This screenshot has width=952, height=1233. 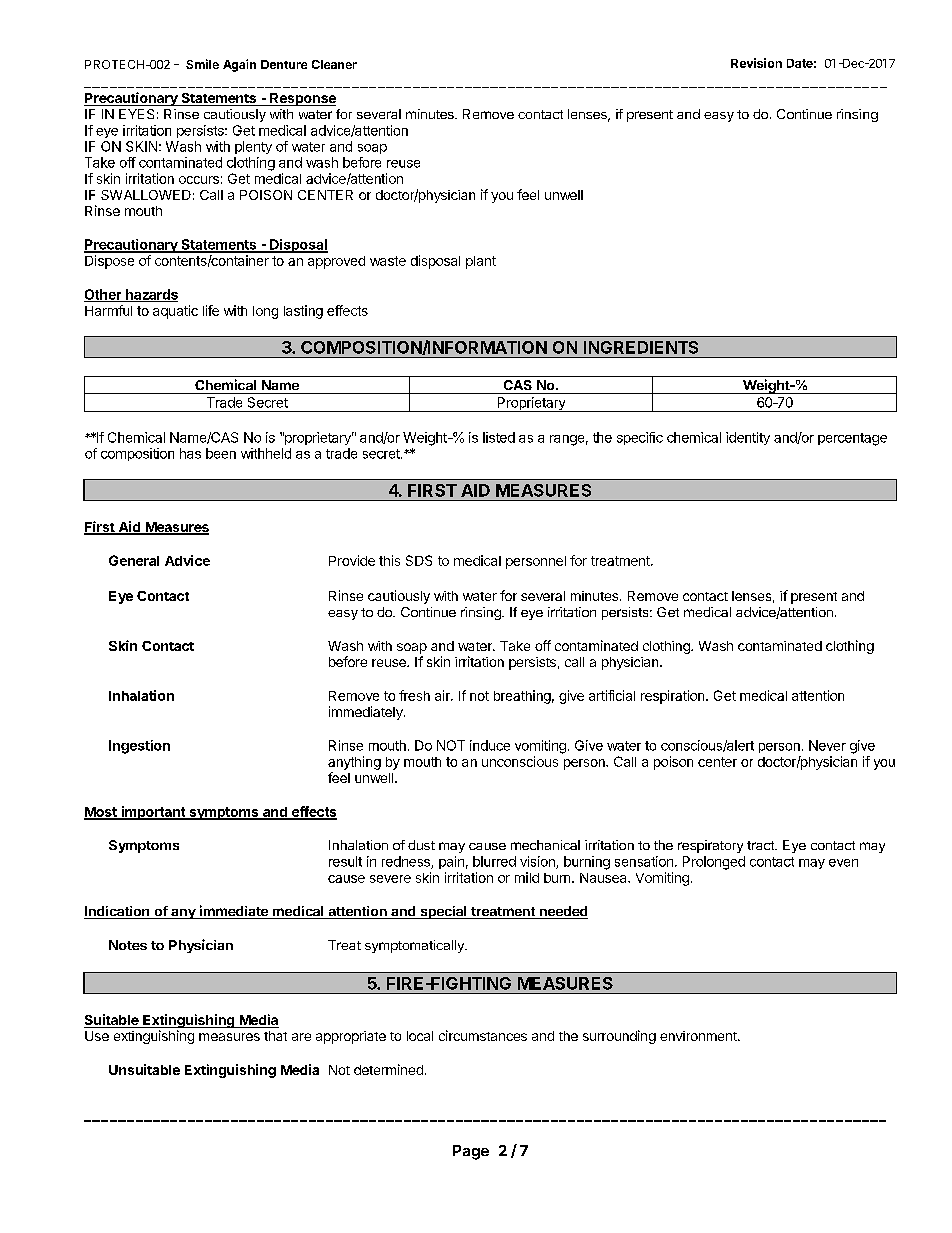 I want to click on Smile, so click(x=202, y=64).
